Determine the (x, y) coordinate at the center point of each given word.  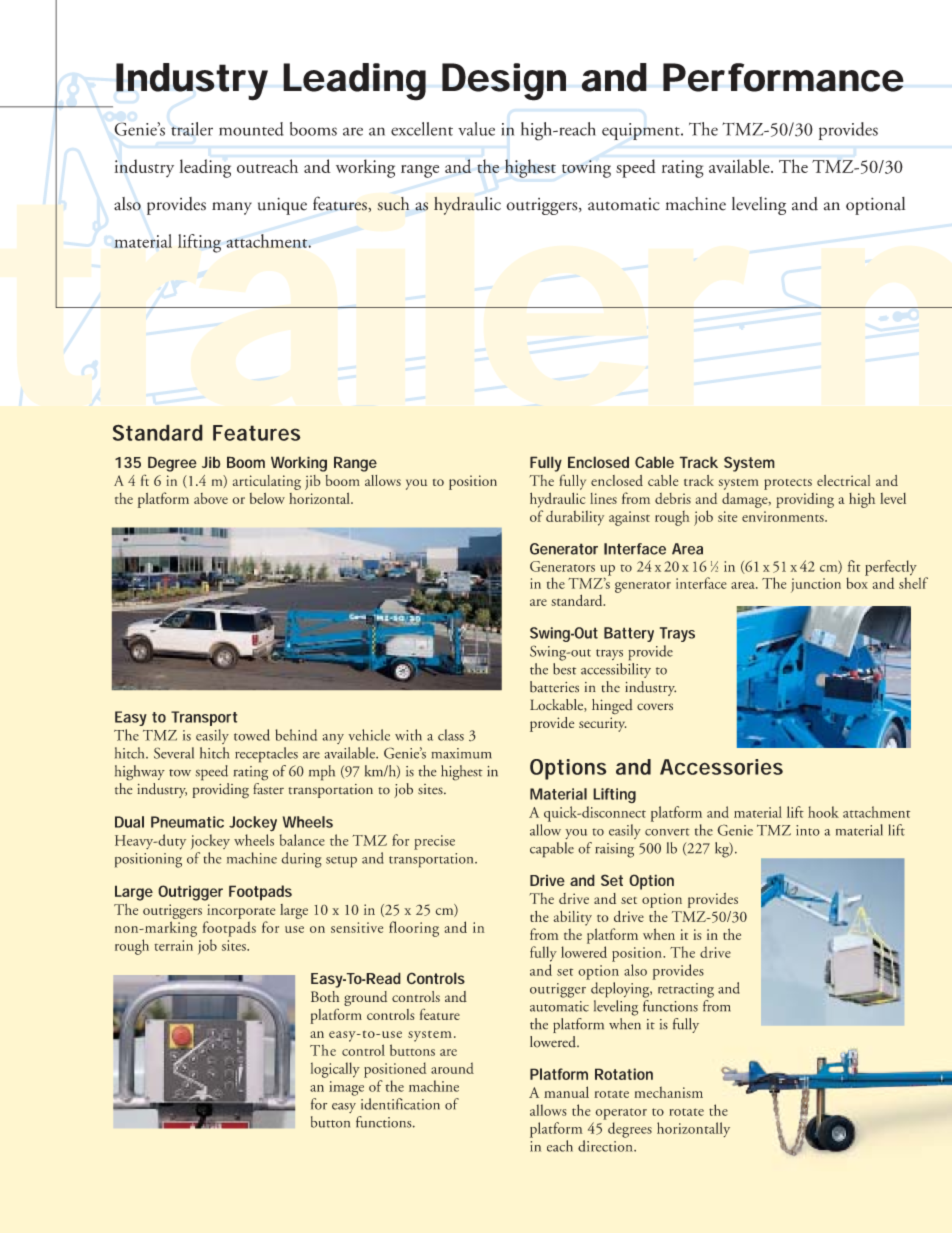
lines (603, 498)
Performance (783, 77)
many (232, 208)
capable (552, 850)
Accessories (721, 767)
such (393, 204)
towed (252, 735)
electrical (843, 480)
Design (504, 82)
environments (784, 516)
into (808, 830)
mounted (251, 129)
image (346, 1088)
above (211, 498)
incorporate (241, 911)
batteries (554, 687)
